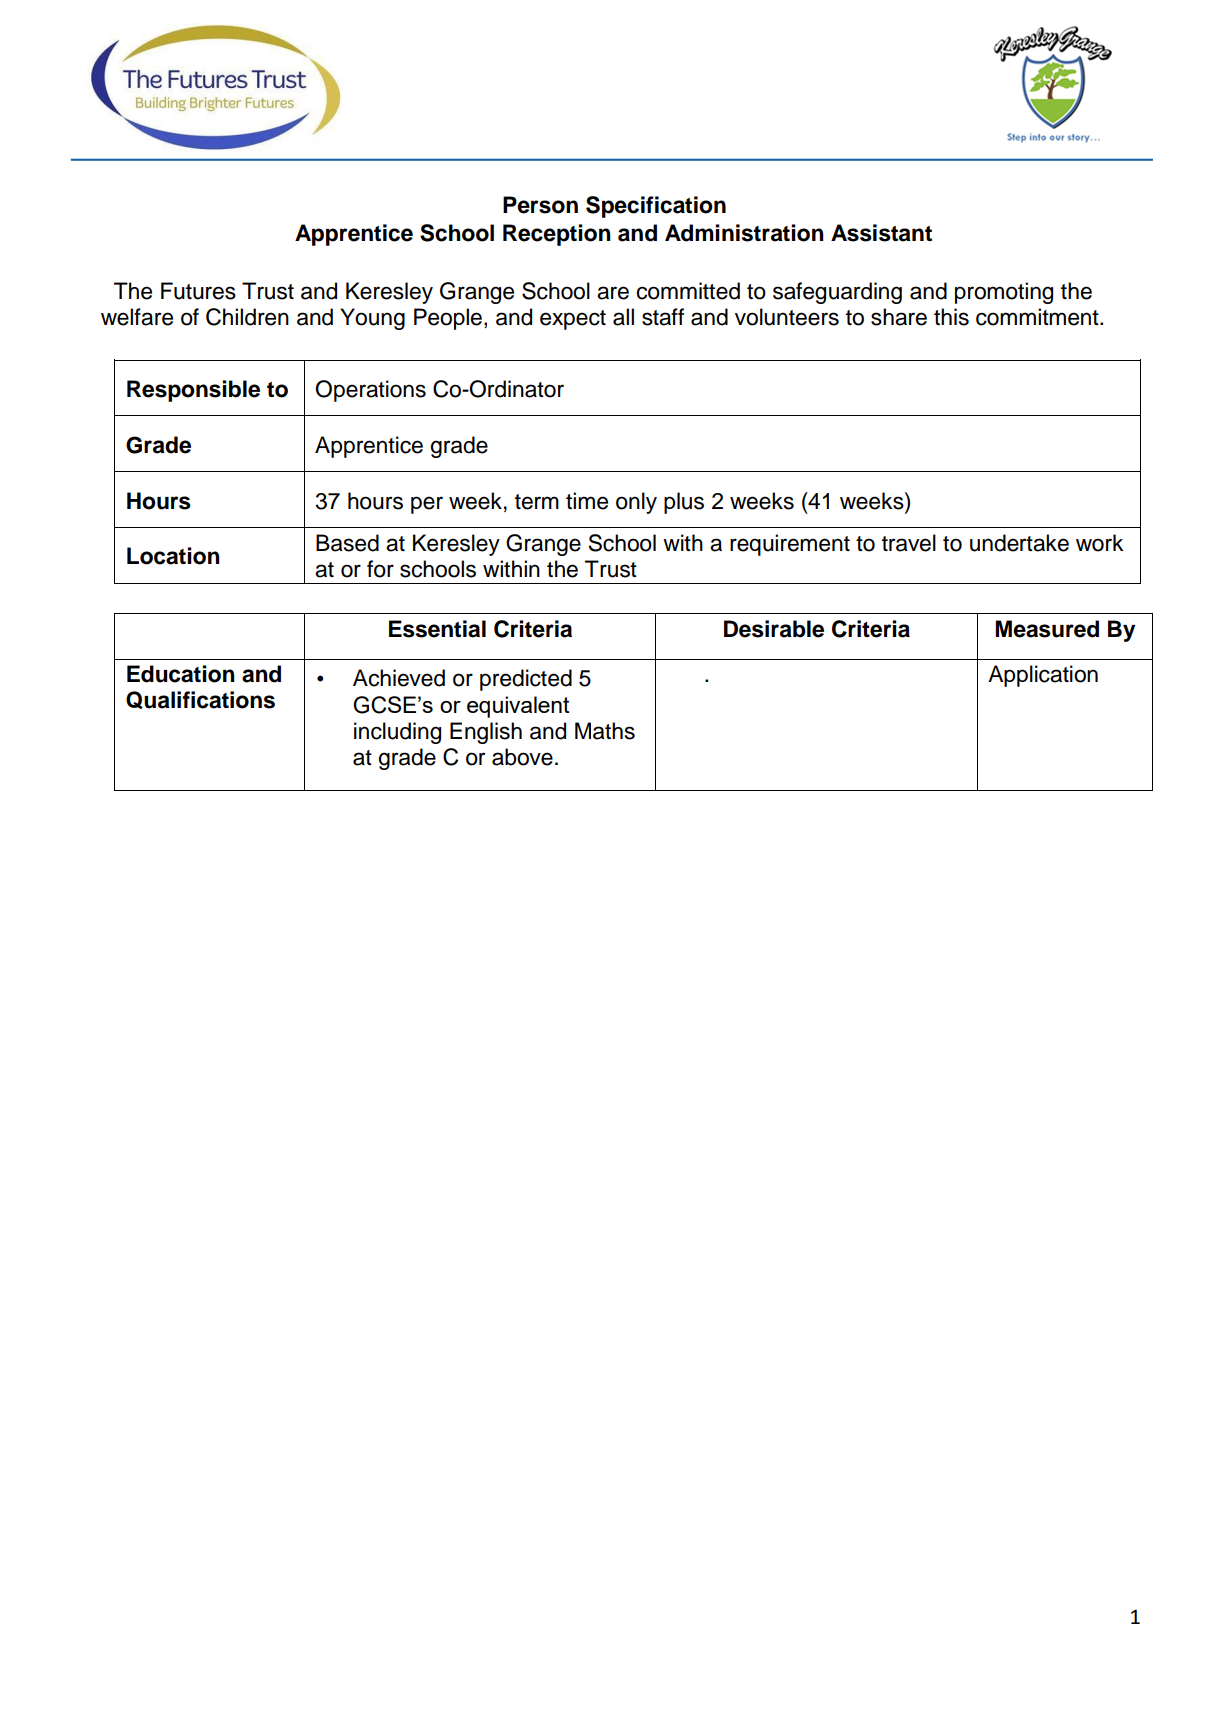  What do you see at coordinates (198, 291) in the page?
I see `Futures` at bounding box center [198, 291].
